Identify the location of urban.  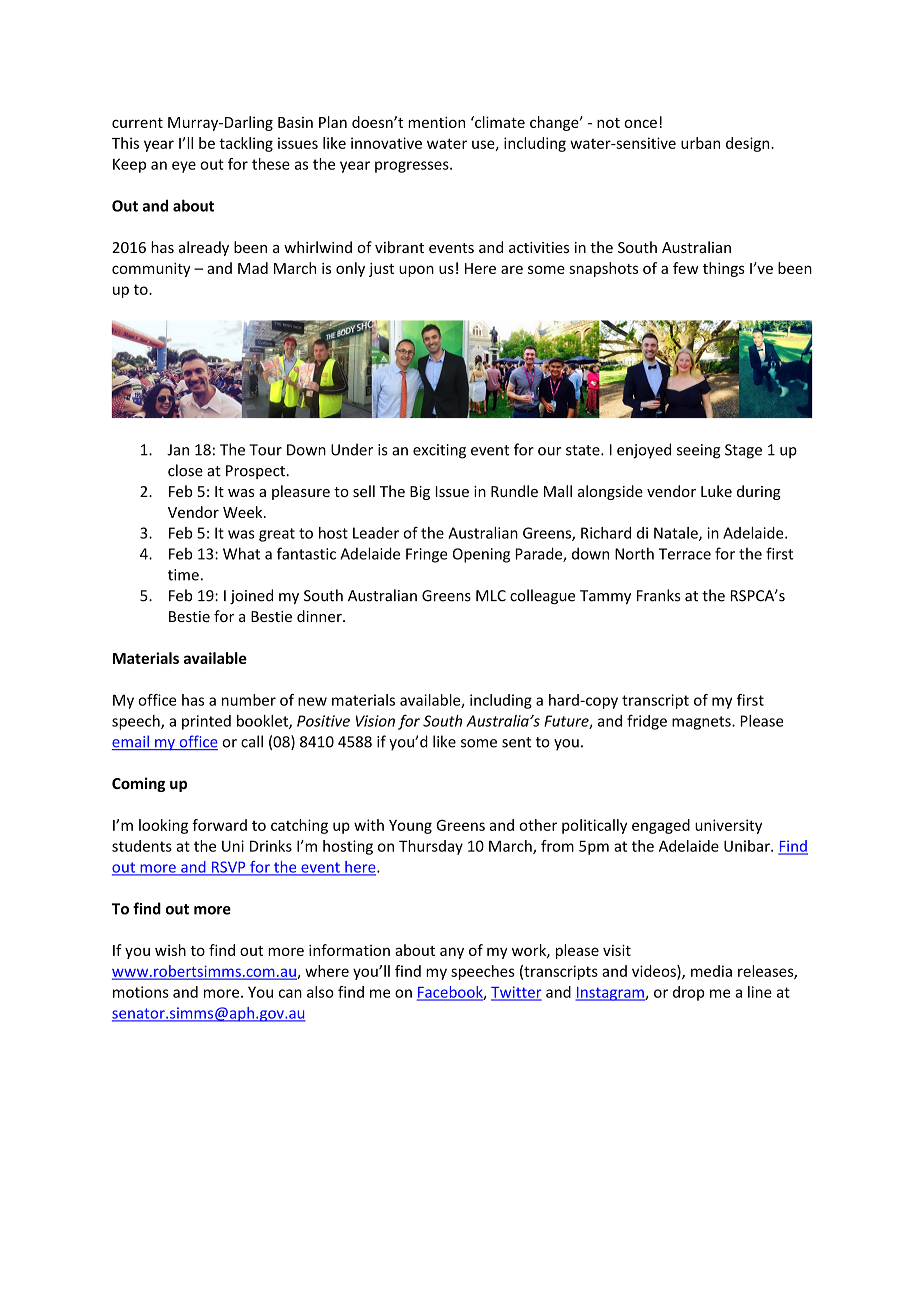
(700, 143).
